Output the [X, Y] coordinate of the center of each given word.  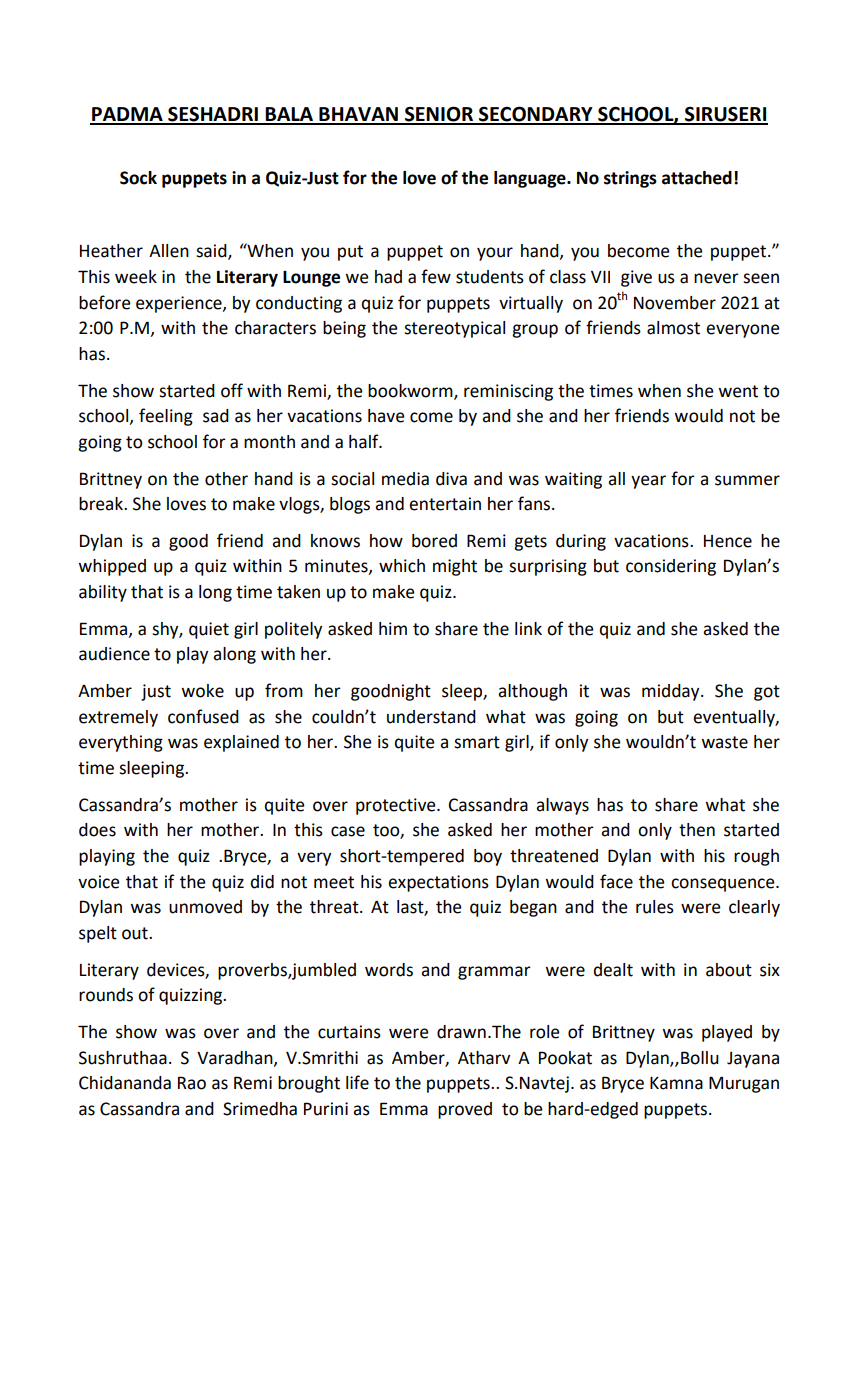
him [393, 628]
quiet [209, 630]
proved [465, 1110]
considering [671, 567]
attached [697, 178]
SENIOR [439, 115]
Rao [192, 1083]
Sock [138, 178]
